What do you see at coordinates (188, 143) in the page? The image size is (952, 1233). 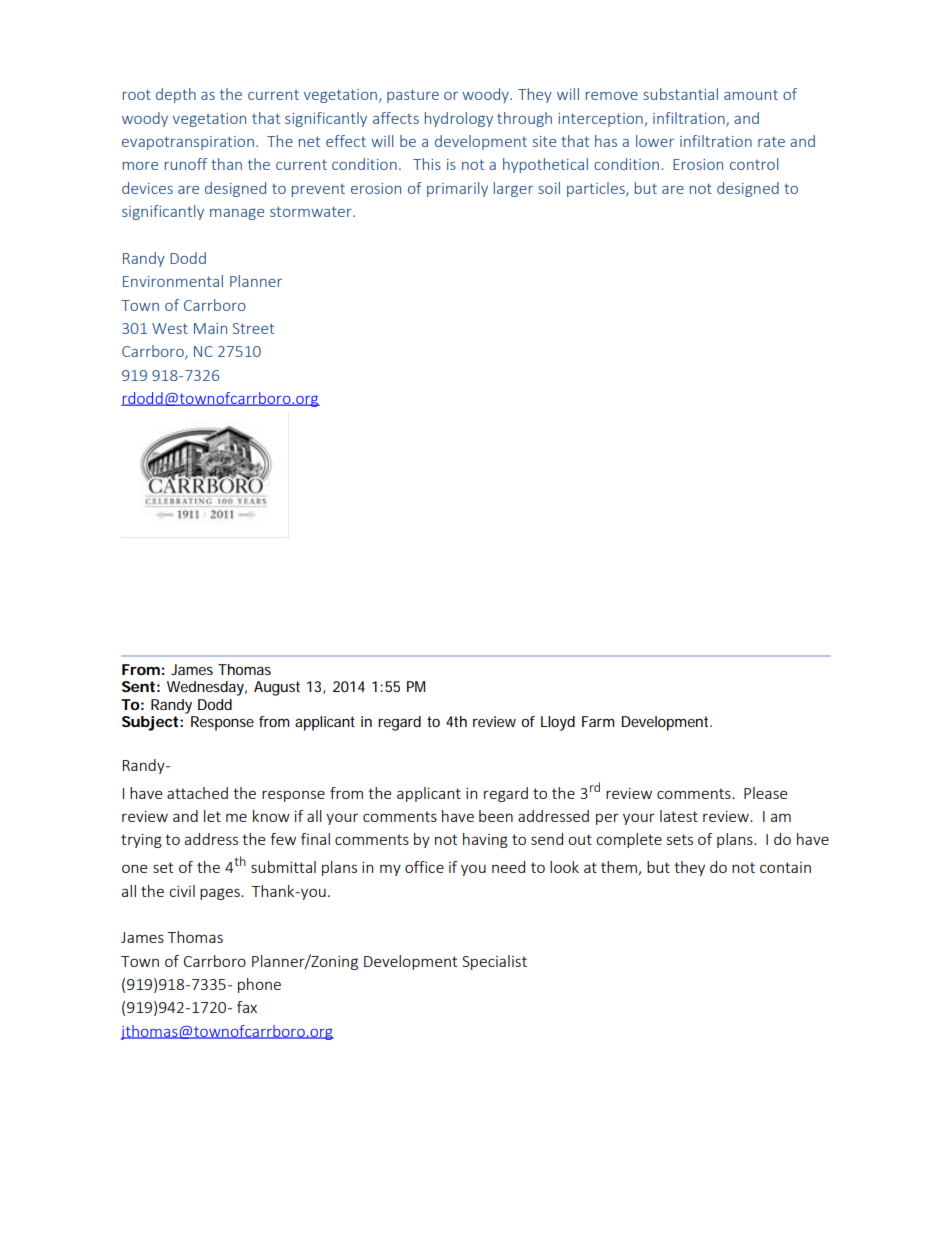 I see `evapotranspiration` at bounding box center [188, 143].
